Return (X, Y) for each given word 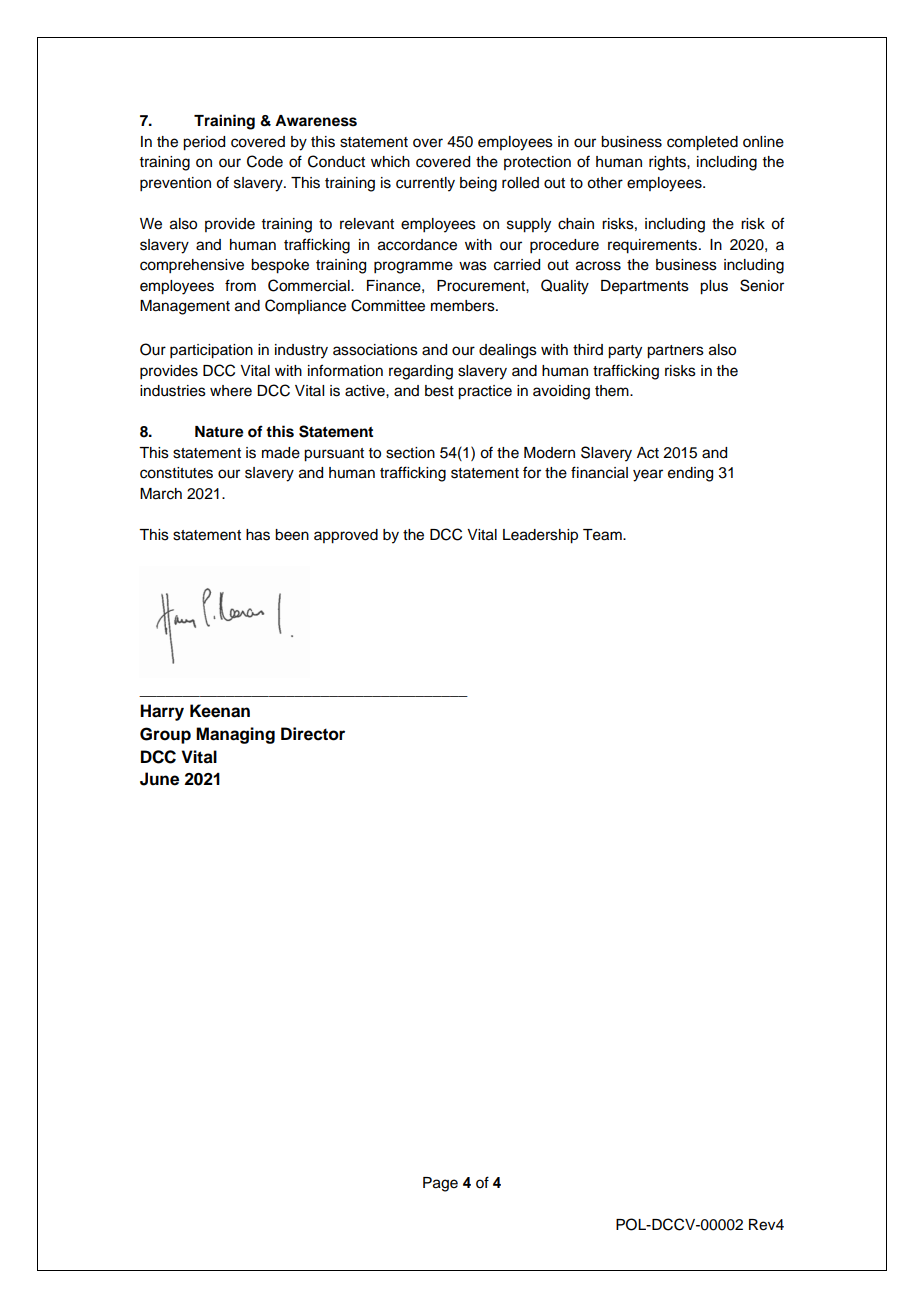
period (204, 143)
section (410, 453)
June (159, 779)
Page (440, 1184)
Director (313, 734)
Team (603, 535)
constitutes (176, 473)
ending (690, 474)
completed (702, 143)
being (478, 184)
